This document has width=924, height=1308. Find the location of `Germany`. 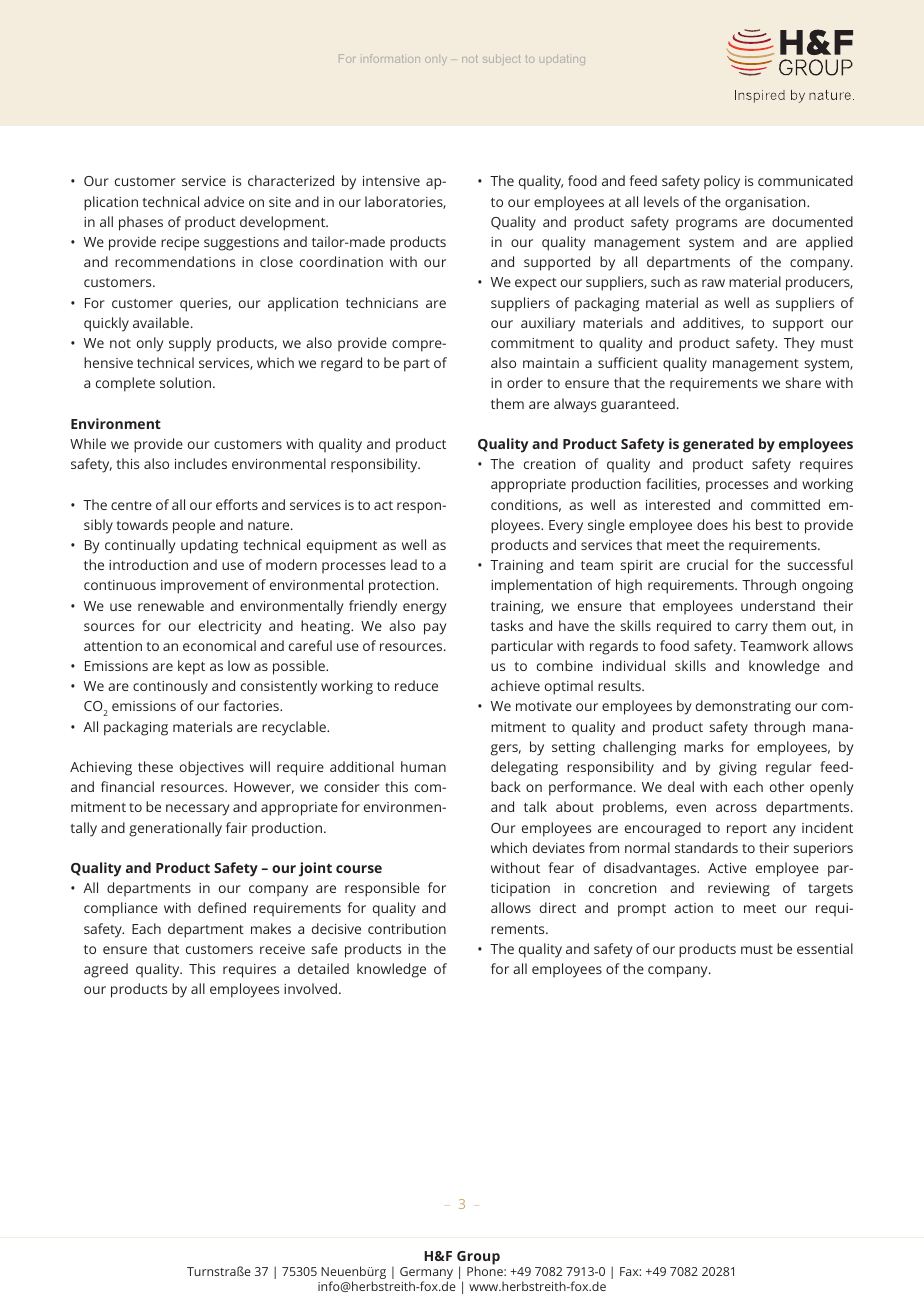

Germany is located at coordinates (426, 1274).
